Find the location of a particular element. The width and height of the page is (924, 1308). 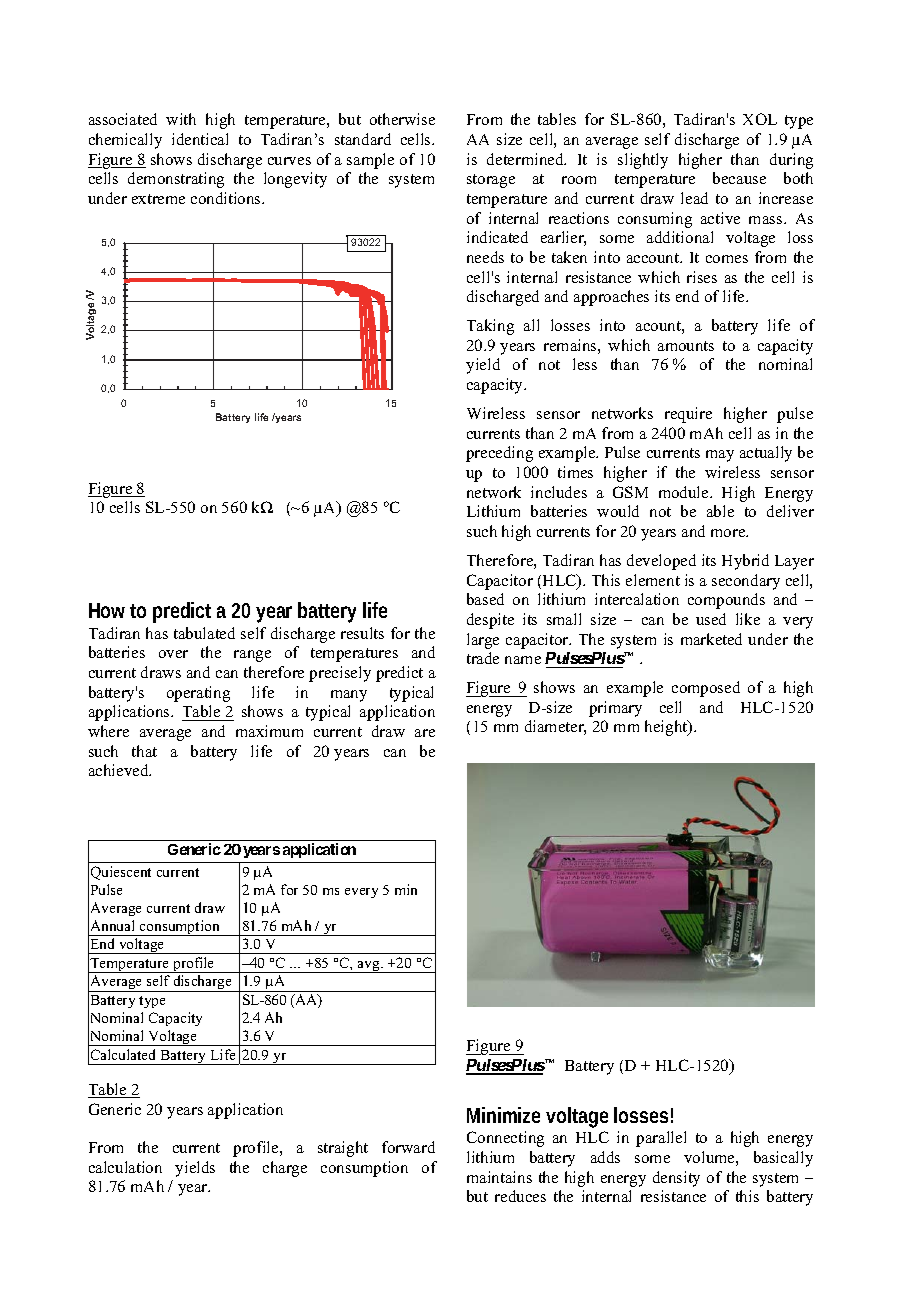

over is located at coordinates (173, 654).
